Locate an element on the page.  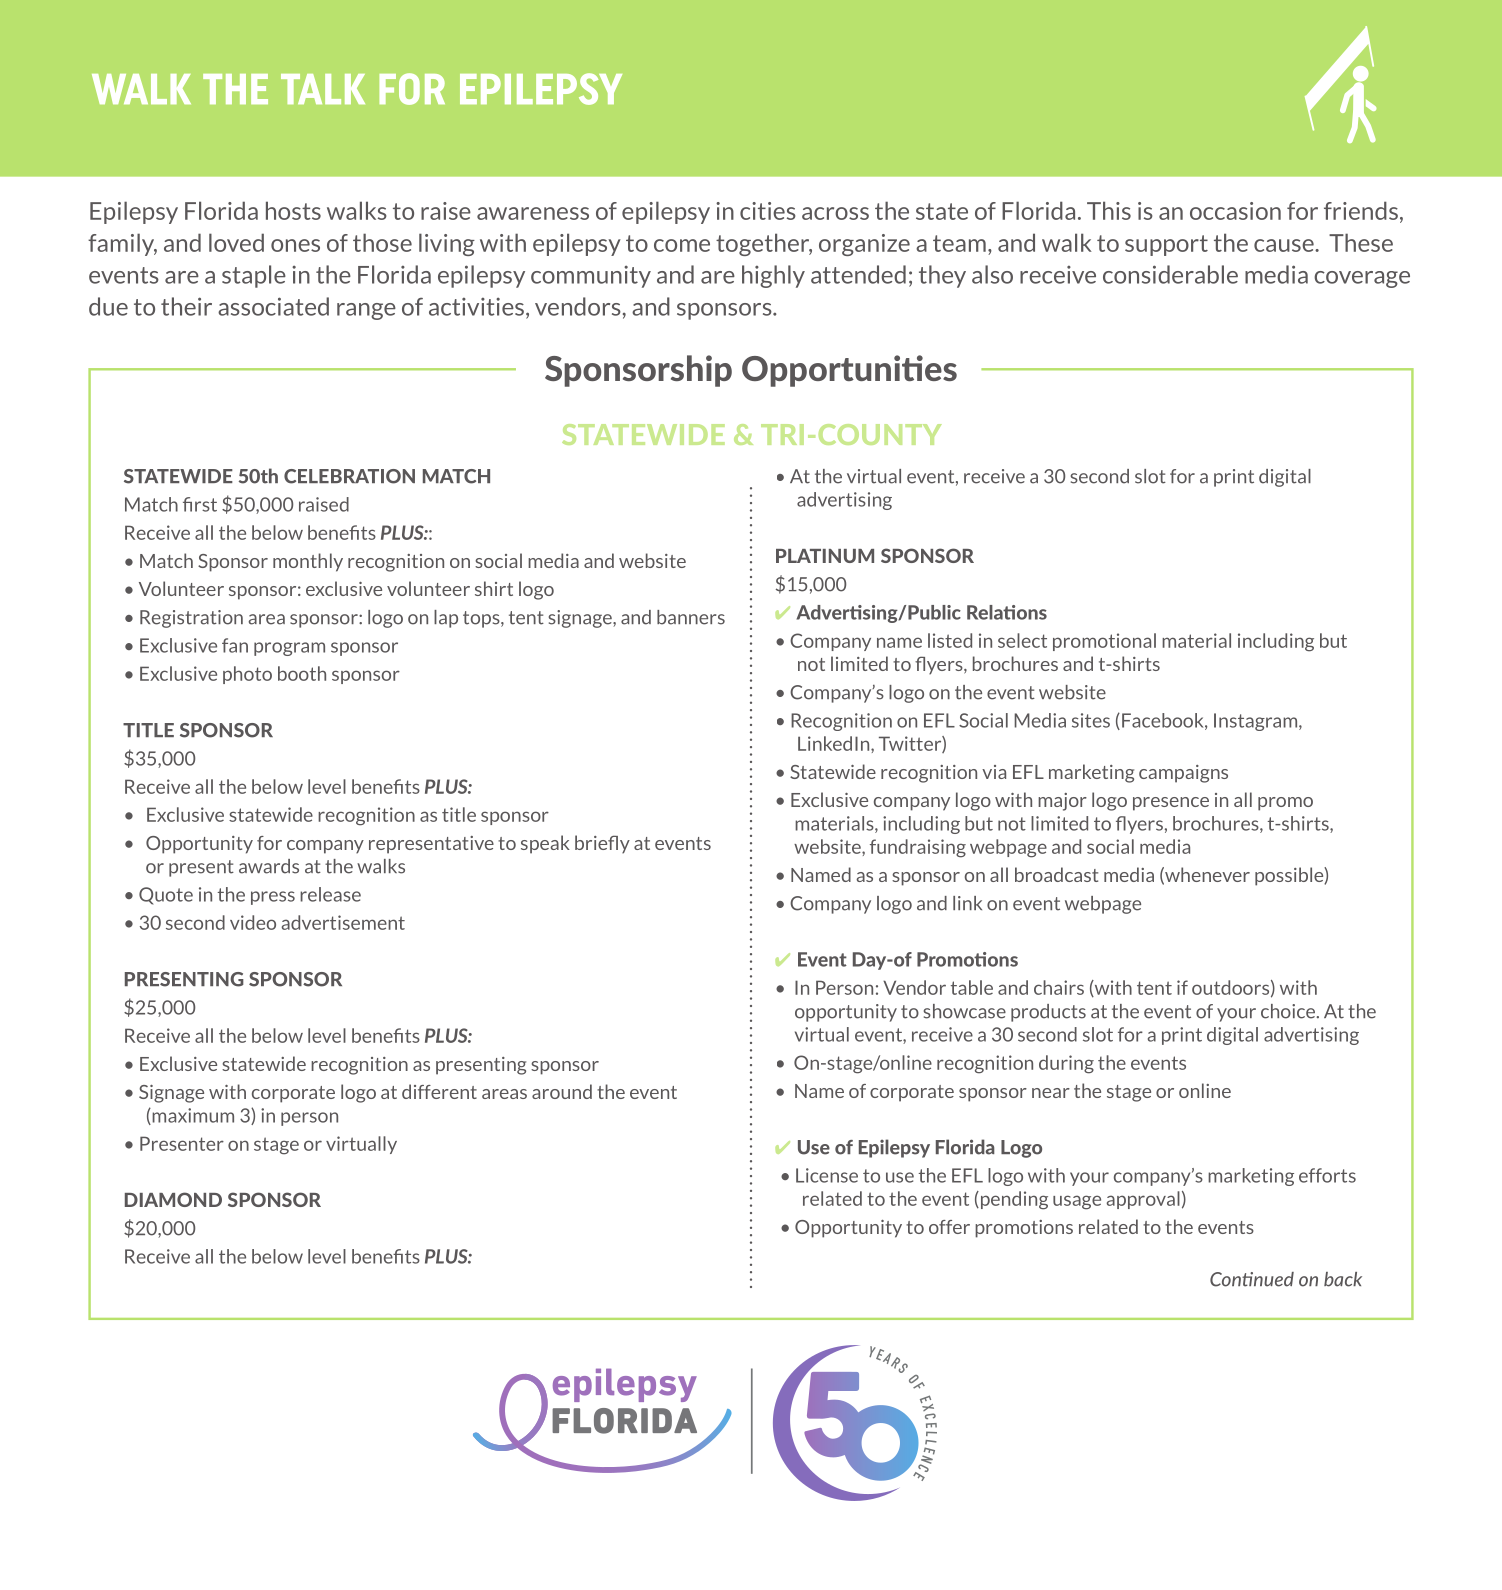
Continued is located at coordinates (1252, 1279).
